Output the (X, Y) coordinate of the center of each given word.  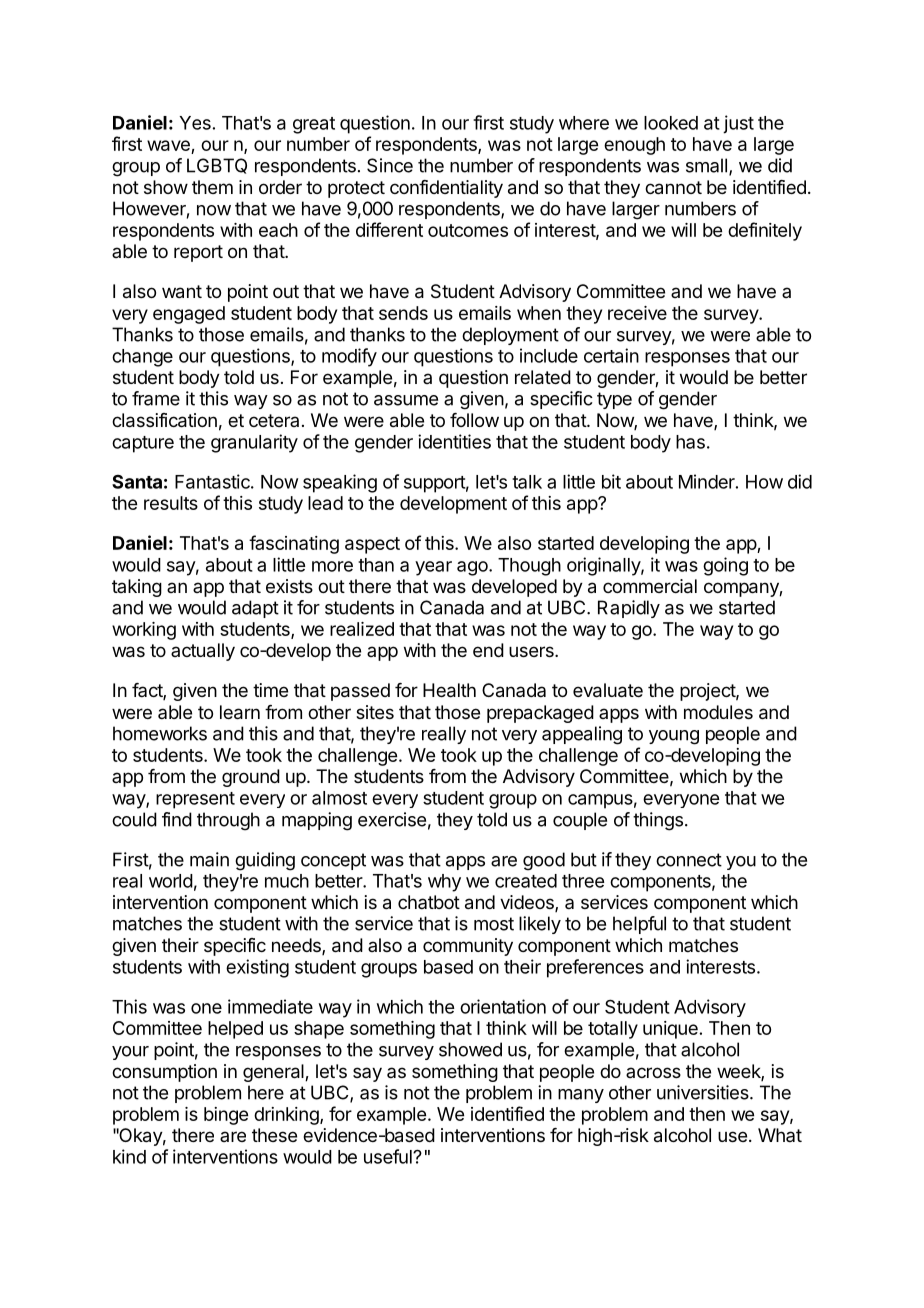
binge (226, 1116)
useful (389, 1156)
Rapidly (629, 609)
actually (203, 652)
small (706, 165)
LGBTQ (217, 166)
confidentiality (446, 189)
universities (704, 1092)
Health (449, 690)
